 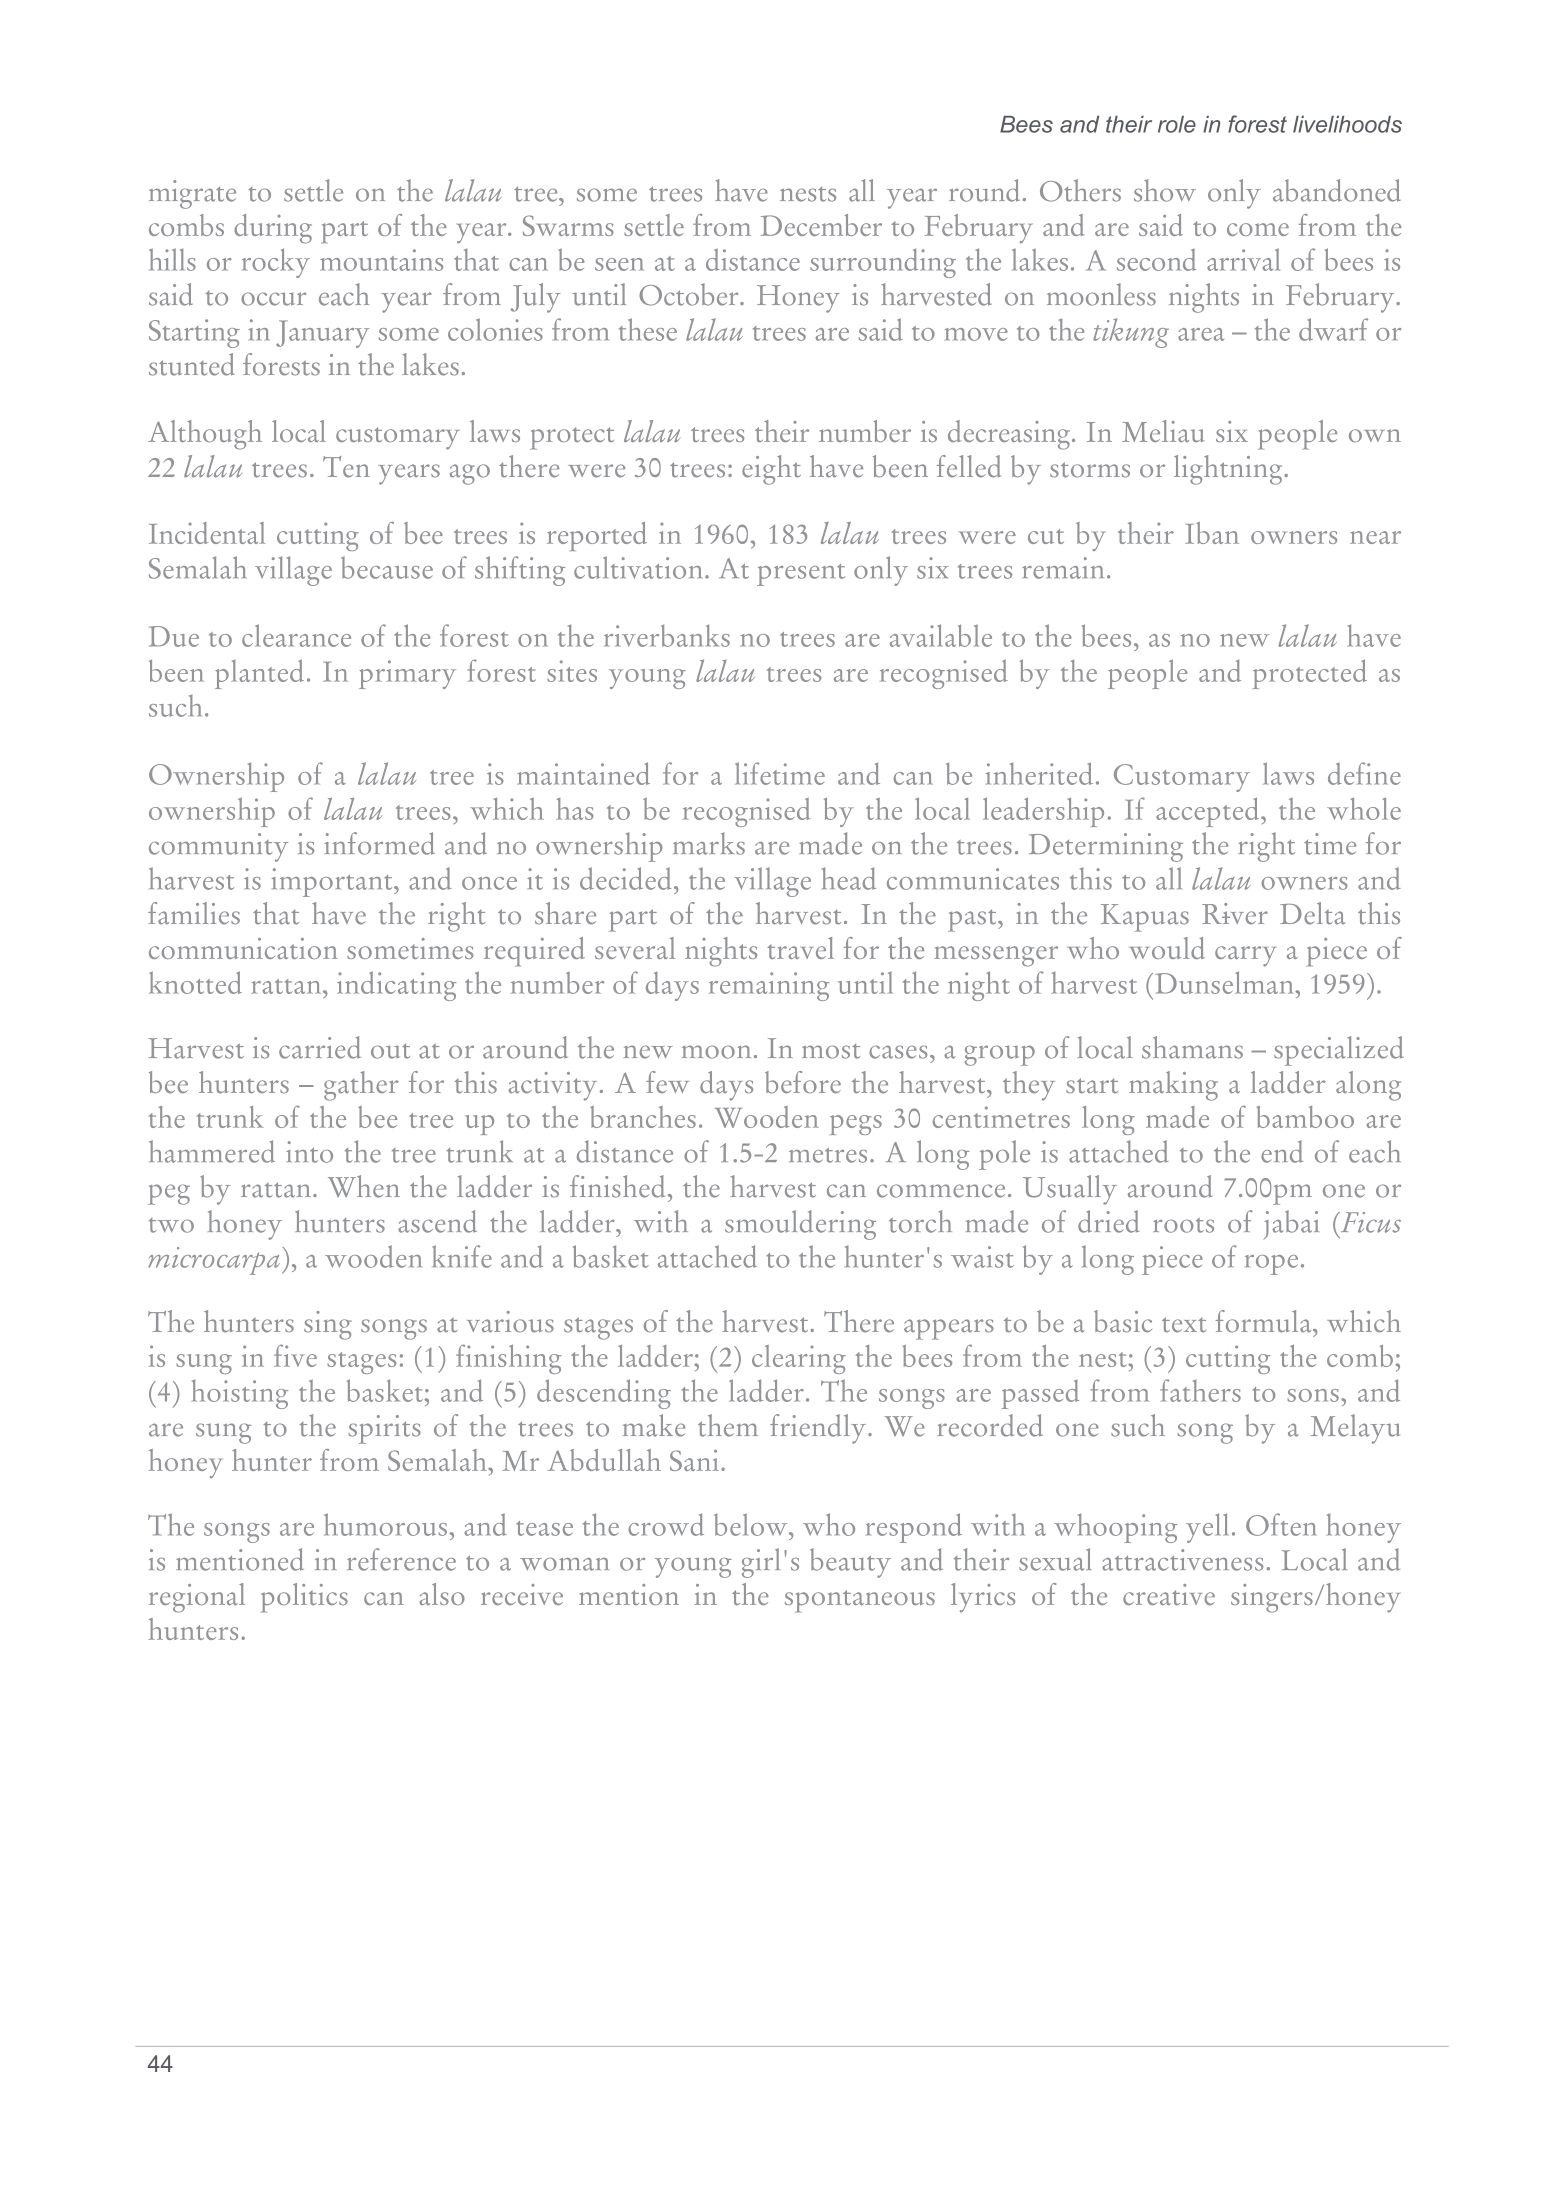 What do you see at coordinates (752, 1524) in the page?
I see `below` at bounding box center [752, 1524].
